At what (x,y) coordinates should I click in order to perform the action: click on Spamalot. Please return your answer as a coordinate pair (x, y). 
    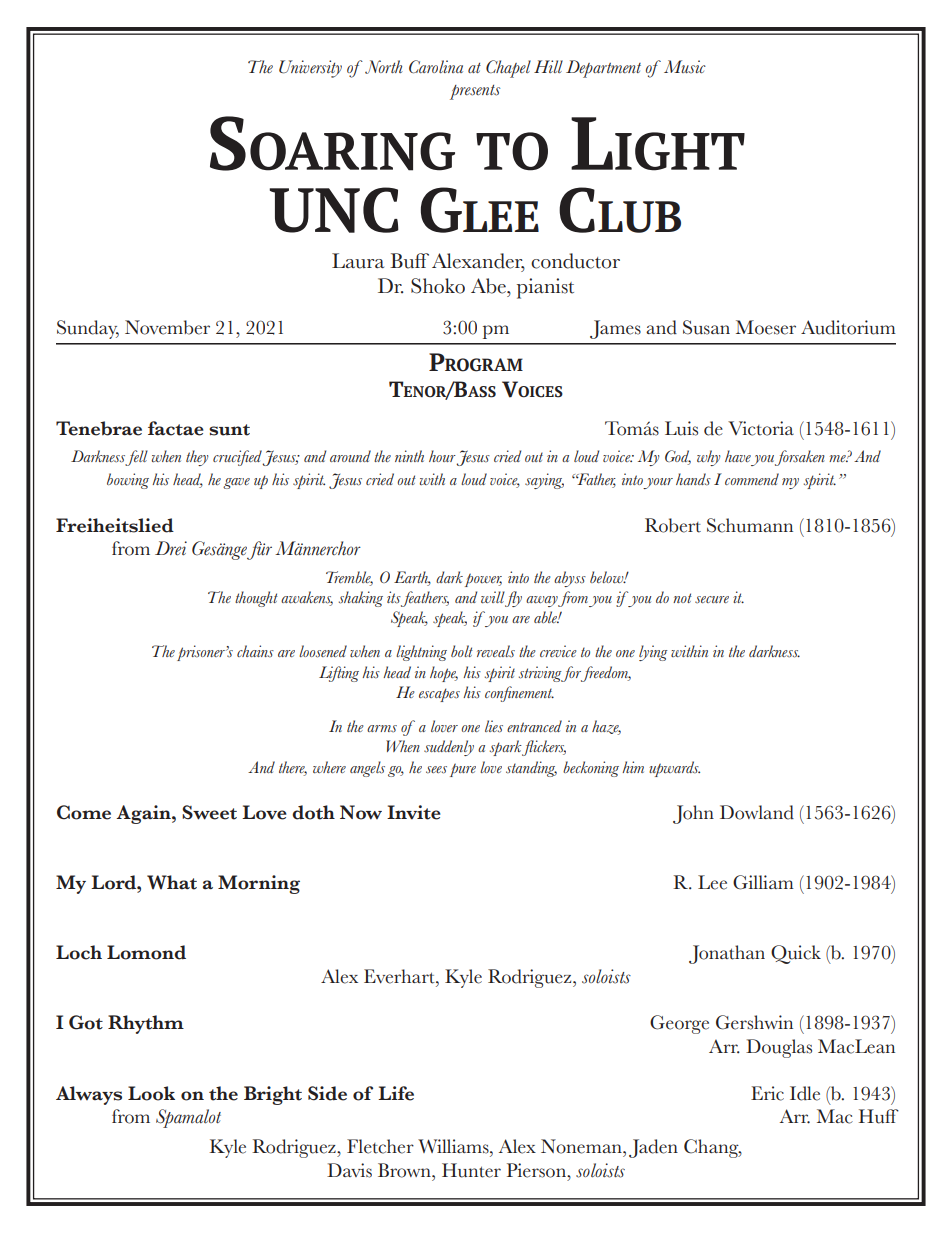
    Looking at the image, I should click on (188, 1118).
